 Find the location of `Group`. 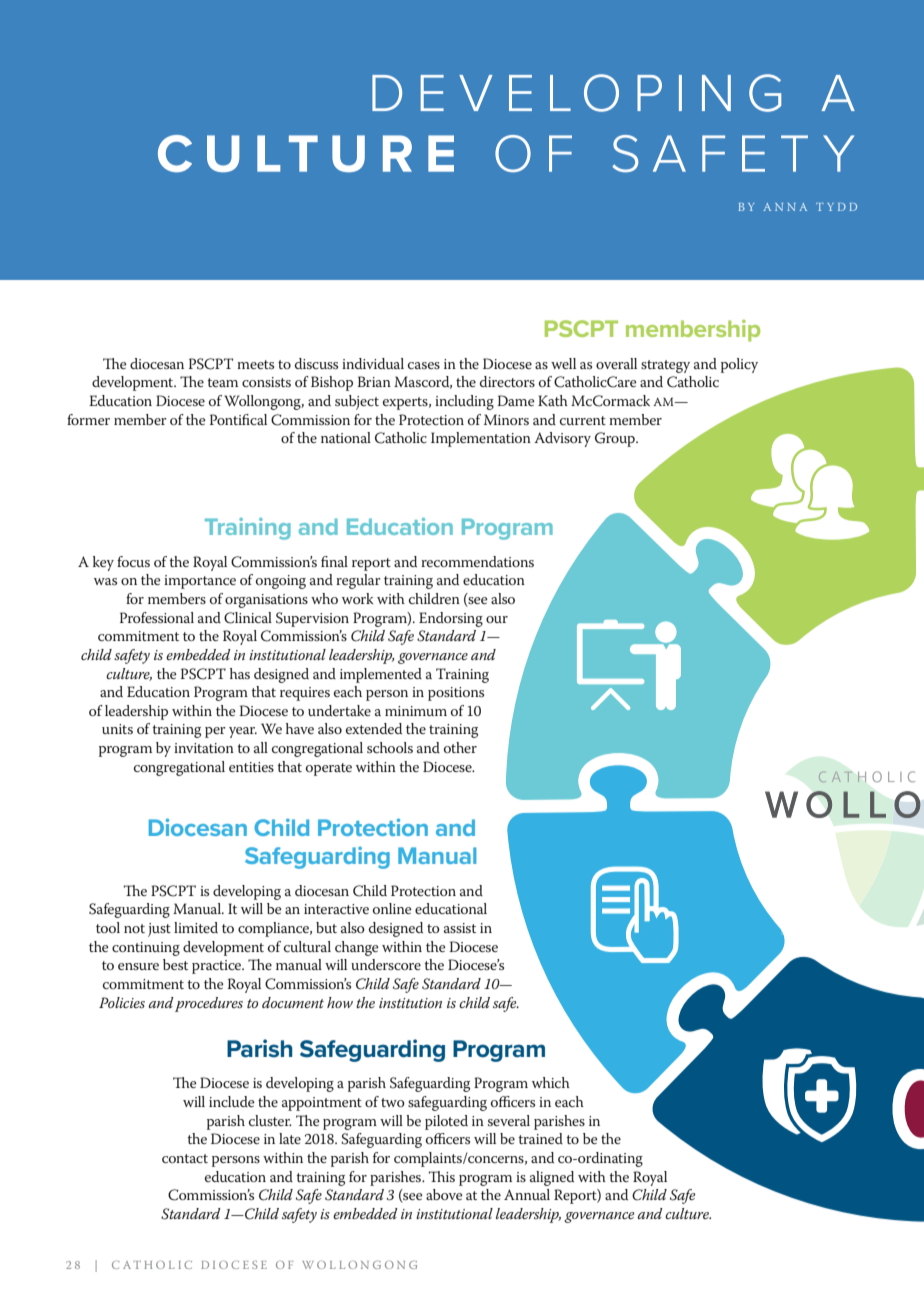

Group is located at coordinates (616, 439).
